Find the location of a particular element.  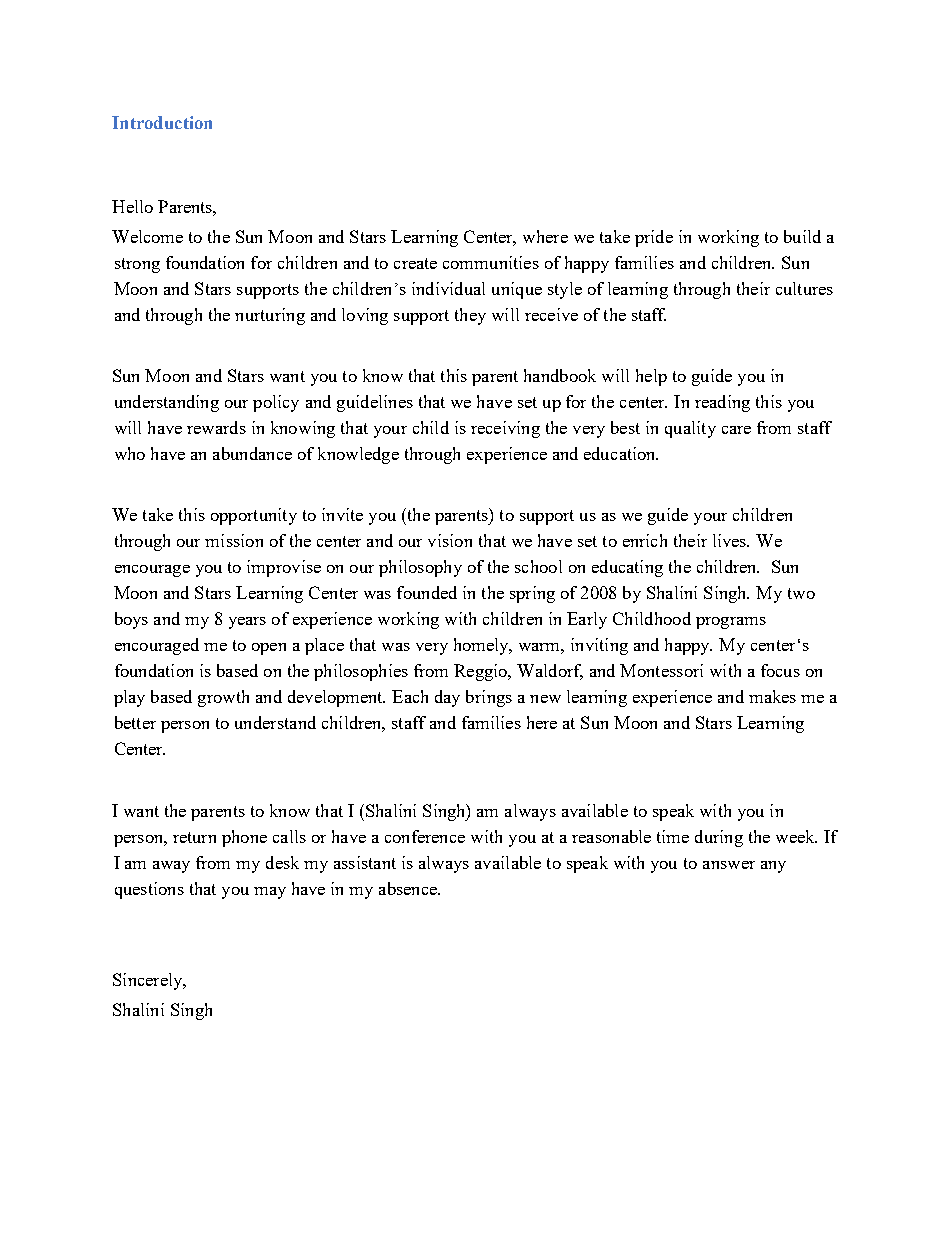

nurturing is located at coordinates (270, 316).
